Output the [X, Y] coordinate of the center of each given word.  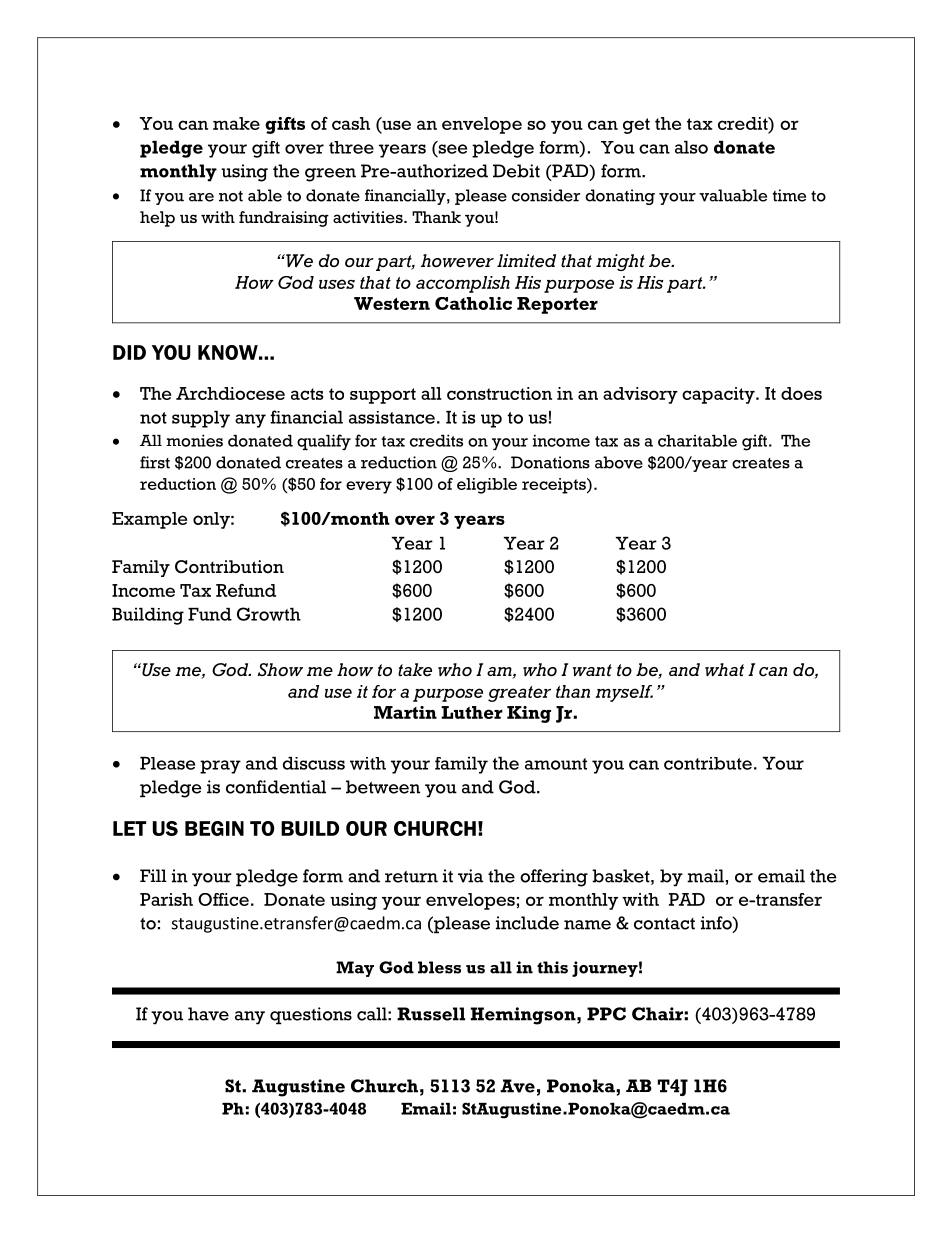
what [724, 670]
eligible [487, 486]
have [208, 1014]
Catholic [473, 303]
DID [129, 352]
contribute [708, 763]
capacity [719, 395]
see [451, 149]
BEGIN [214, 828]
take [415, 670]
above [619, 462]
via [470, 876]
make [236, 123]
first [155, 462]
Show [280, 670]
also [691, 147]
